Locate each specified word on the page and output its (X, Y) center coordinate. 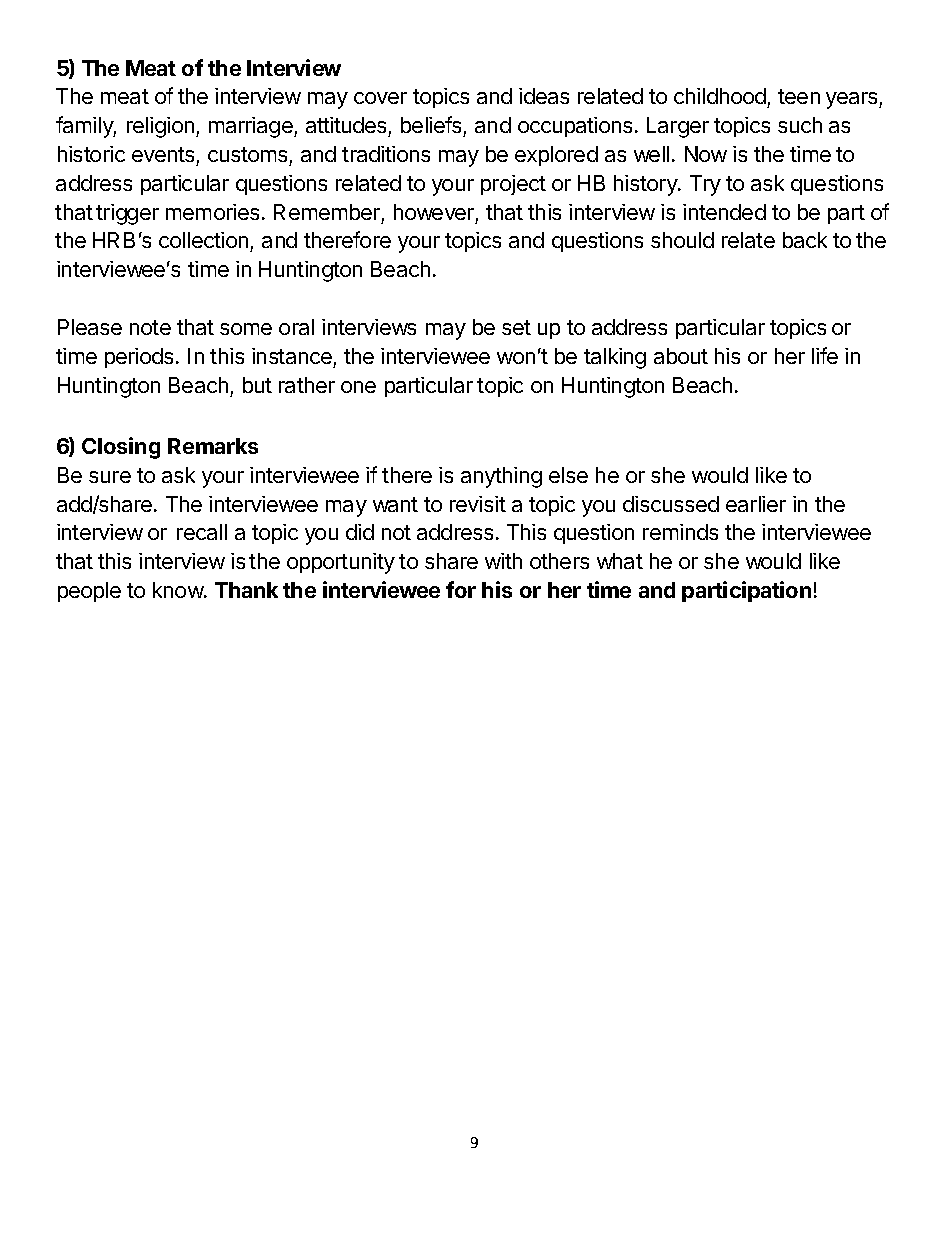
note (150, 327)
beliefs (431, 124)
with (503, 561)
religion (160, 127)
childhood (721, 98)
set (516, 327)
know (179, 590)
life (825, 355)
